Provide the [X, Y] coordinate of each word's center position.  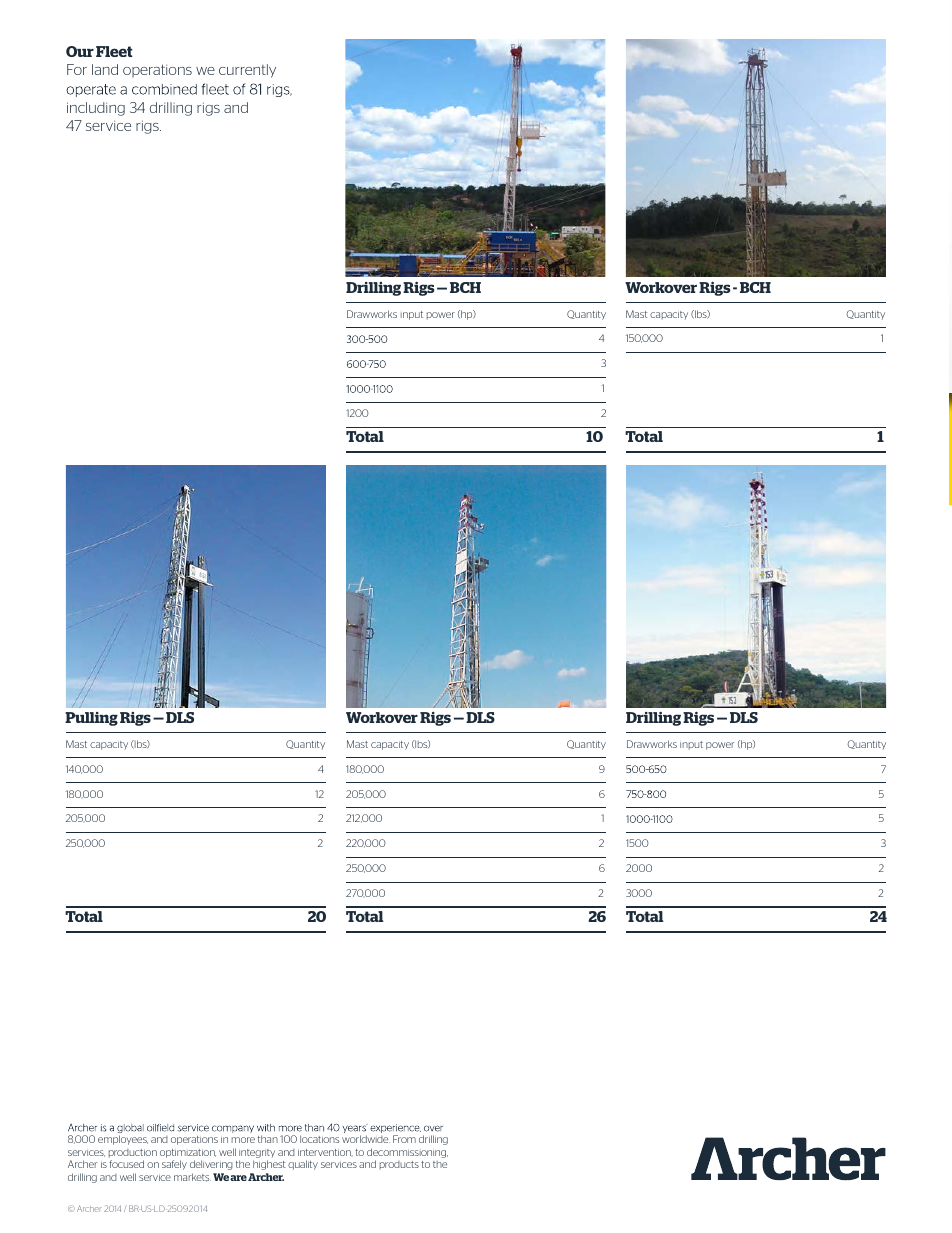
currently [247, 71]
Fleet [114, 51]
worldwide [366, 1139]
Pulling [91, 719]
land [105, 69]
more [243, 1140]
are [238, 1178]
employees [123, 1140]
